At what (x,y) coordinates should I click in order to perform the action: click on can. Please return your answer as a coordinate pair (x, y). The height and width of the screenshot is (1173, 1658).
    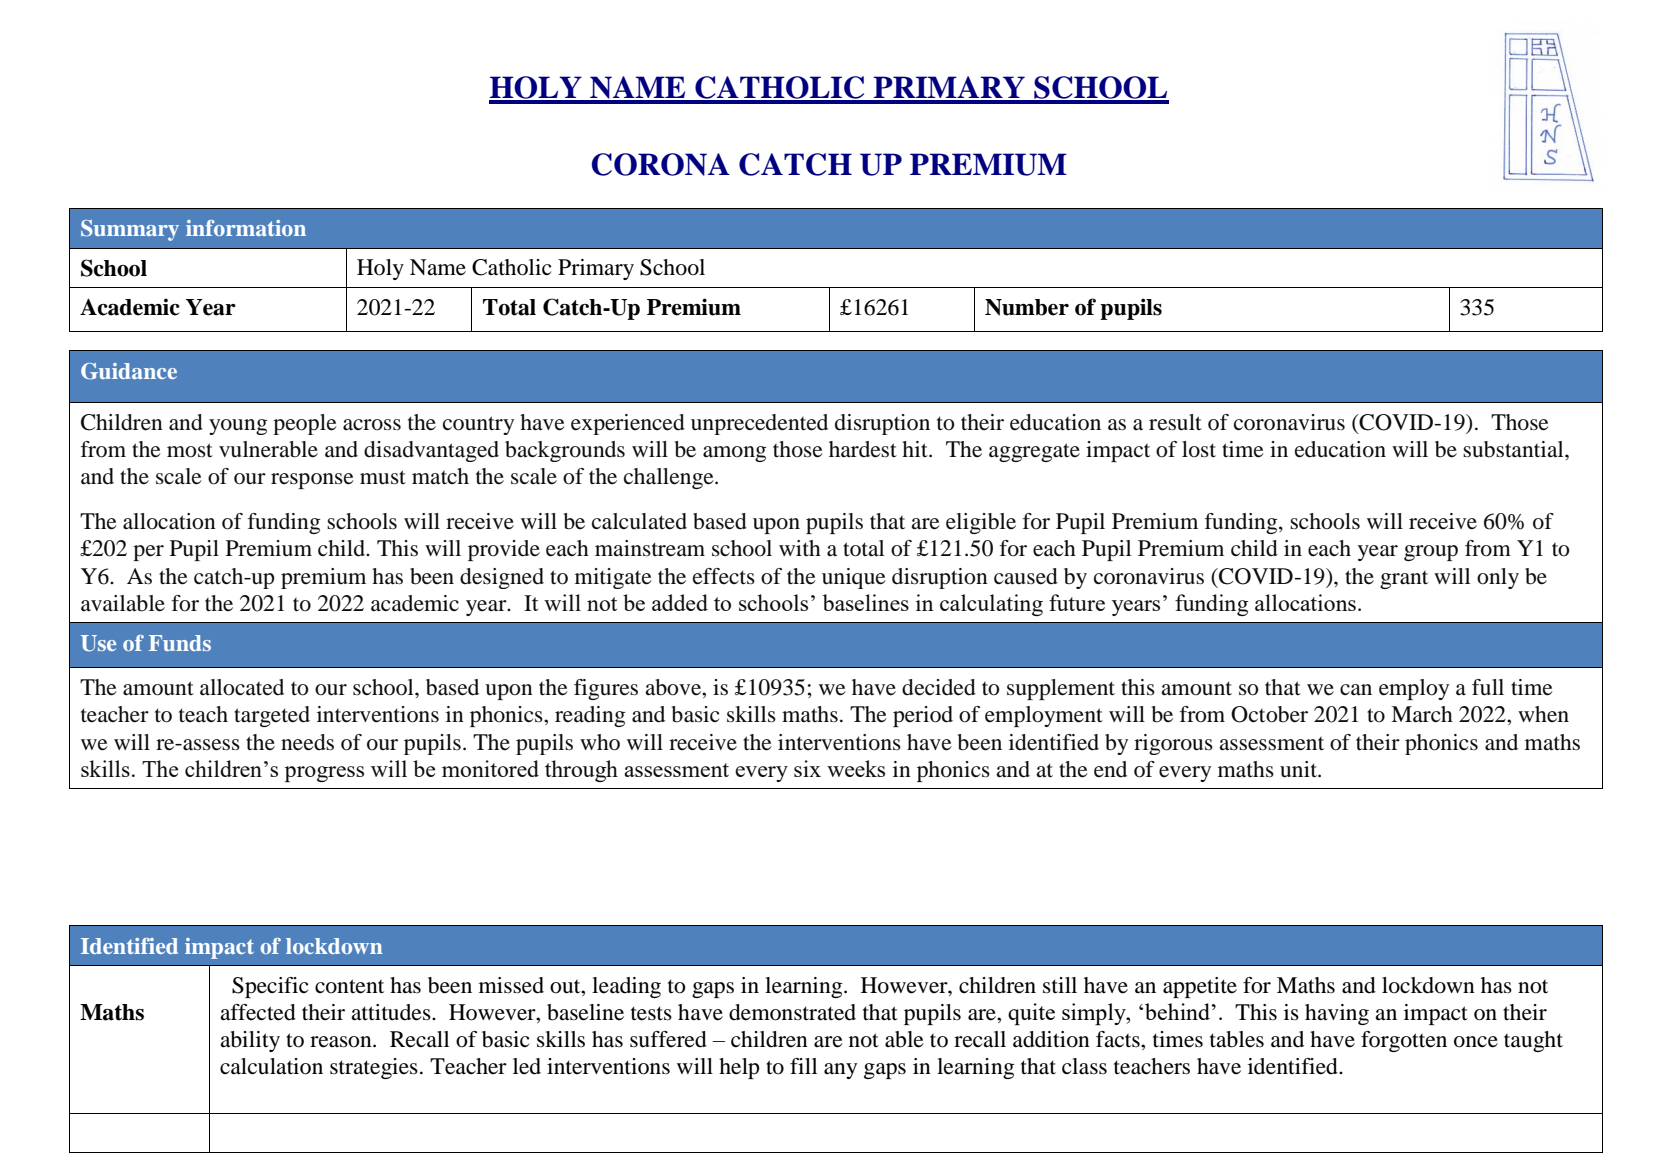
    Looking at the image, I should click on (1356, 690).
